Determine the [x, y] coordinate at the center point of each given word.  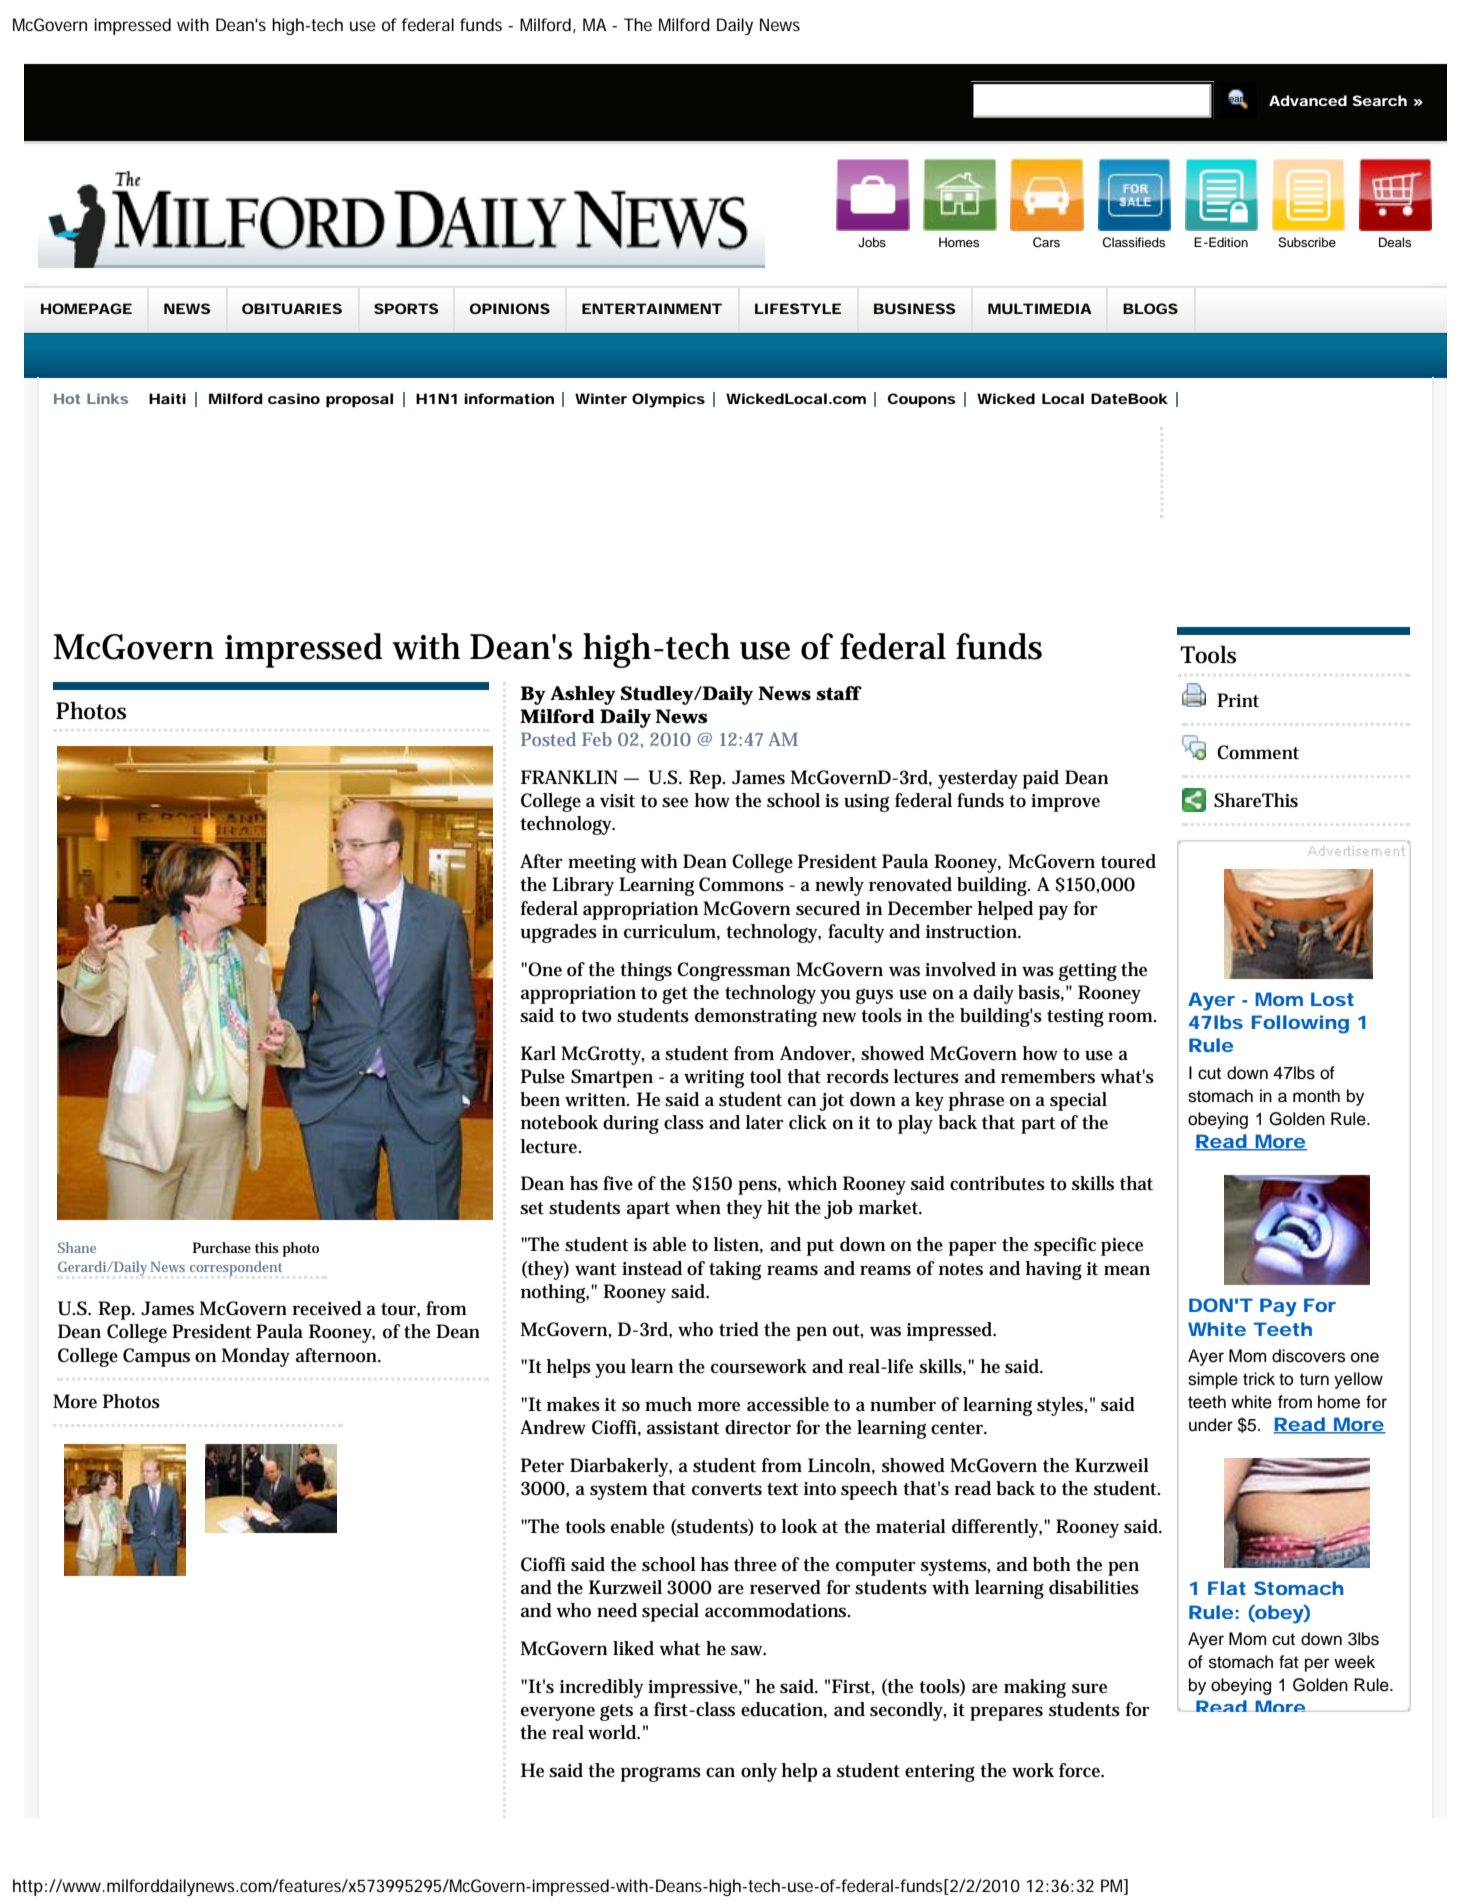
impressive [695, 1689]
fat [1289, 1662]
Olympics [668, 400]
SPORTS [406, 308]
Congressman [733, 971]
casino [294, 398]
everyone [558, 1713]
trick [1259, 1379]
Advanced [1308, 100]
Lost [1332, 999]
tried [739, 1329]
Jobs [872, 242]
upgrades [558, 933]
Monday [256, 1357]
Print [1238, 700]
